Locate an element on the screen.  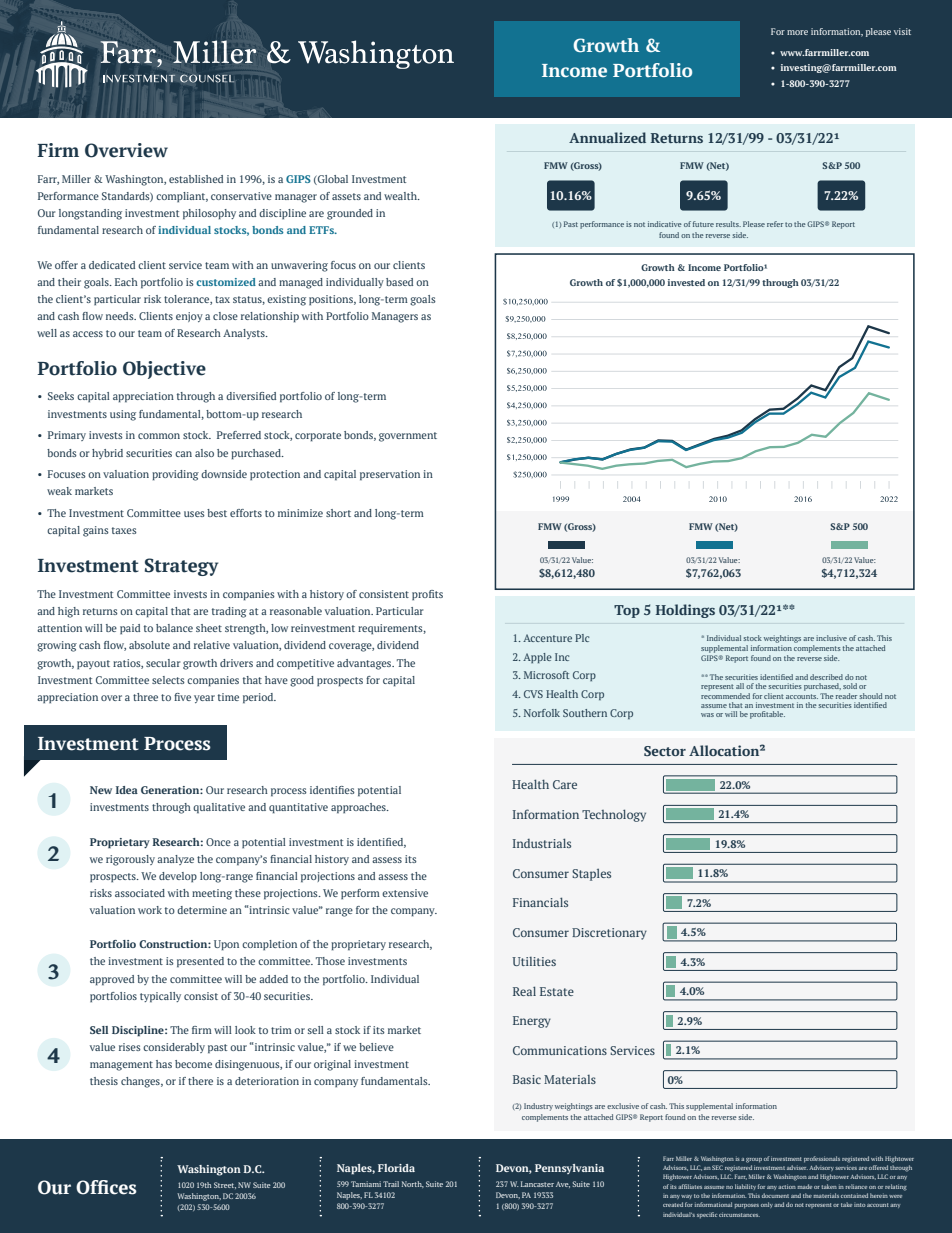
Offices is located at coordinates (106, 1187).
